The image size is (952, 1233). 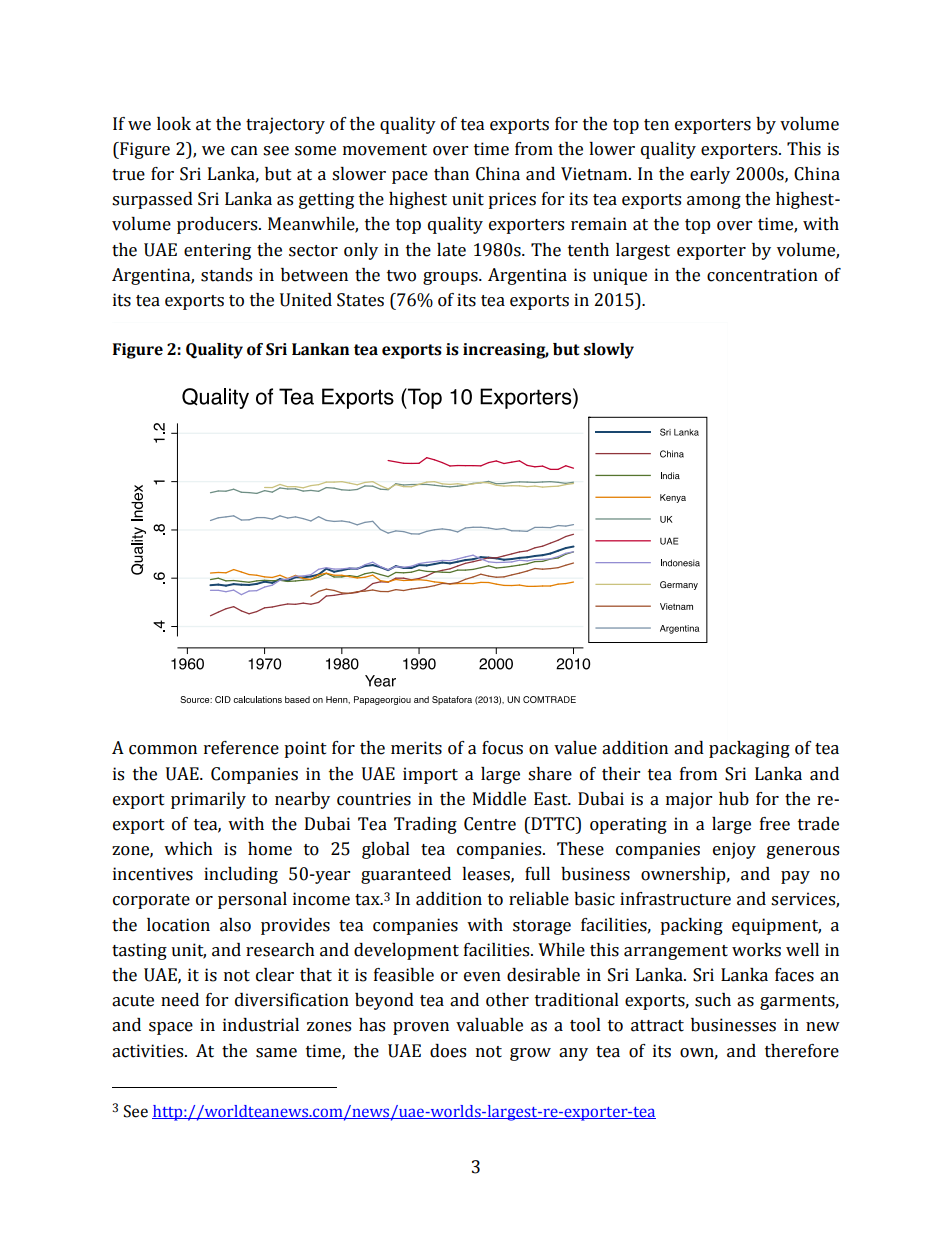 What do you see at coordinates (749, 749) in the image?
I see `packaging` at bounding box center [749, 749].
